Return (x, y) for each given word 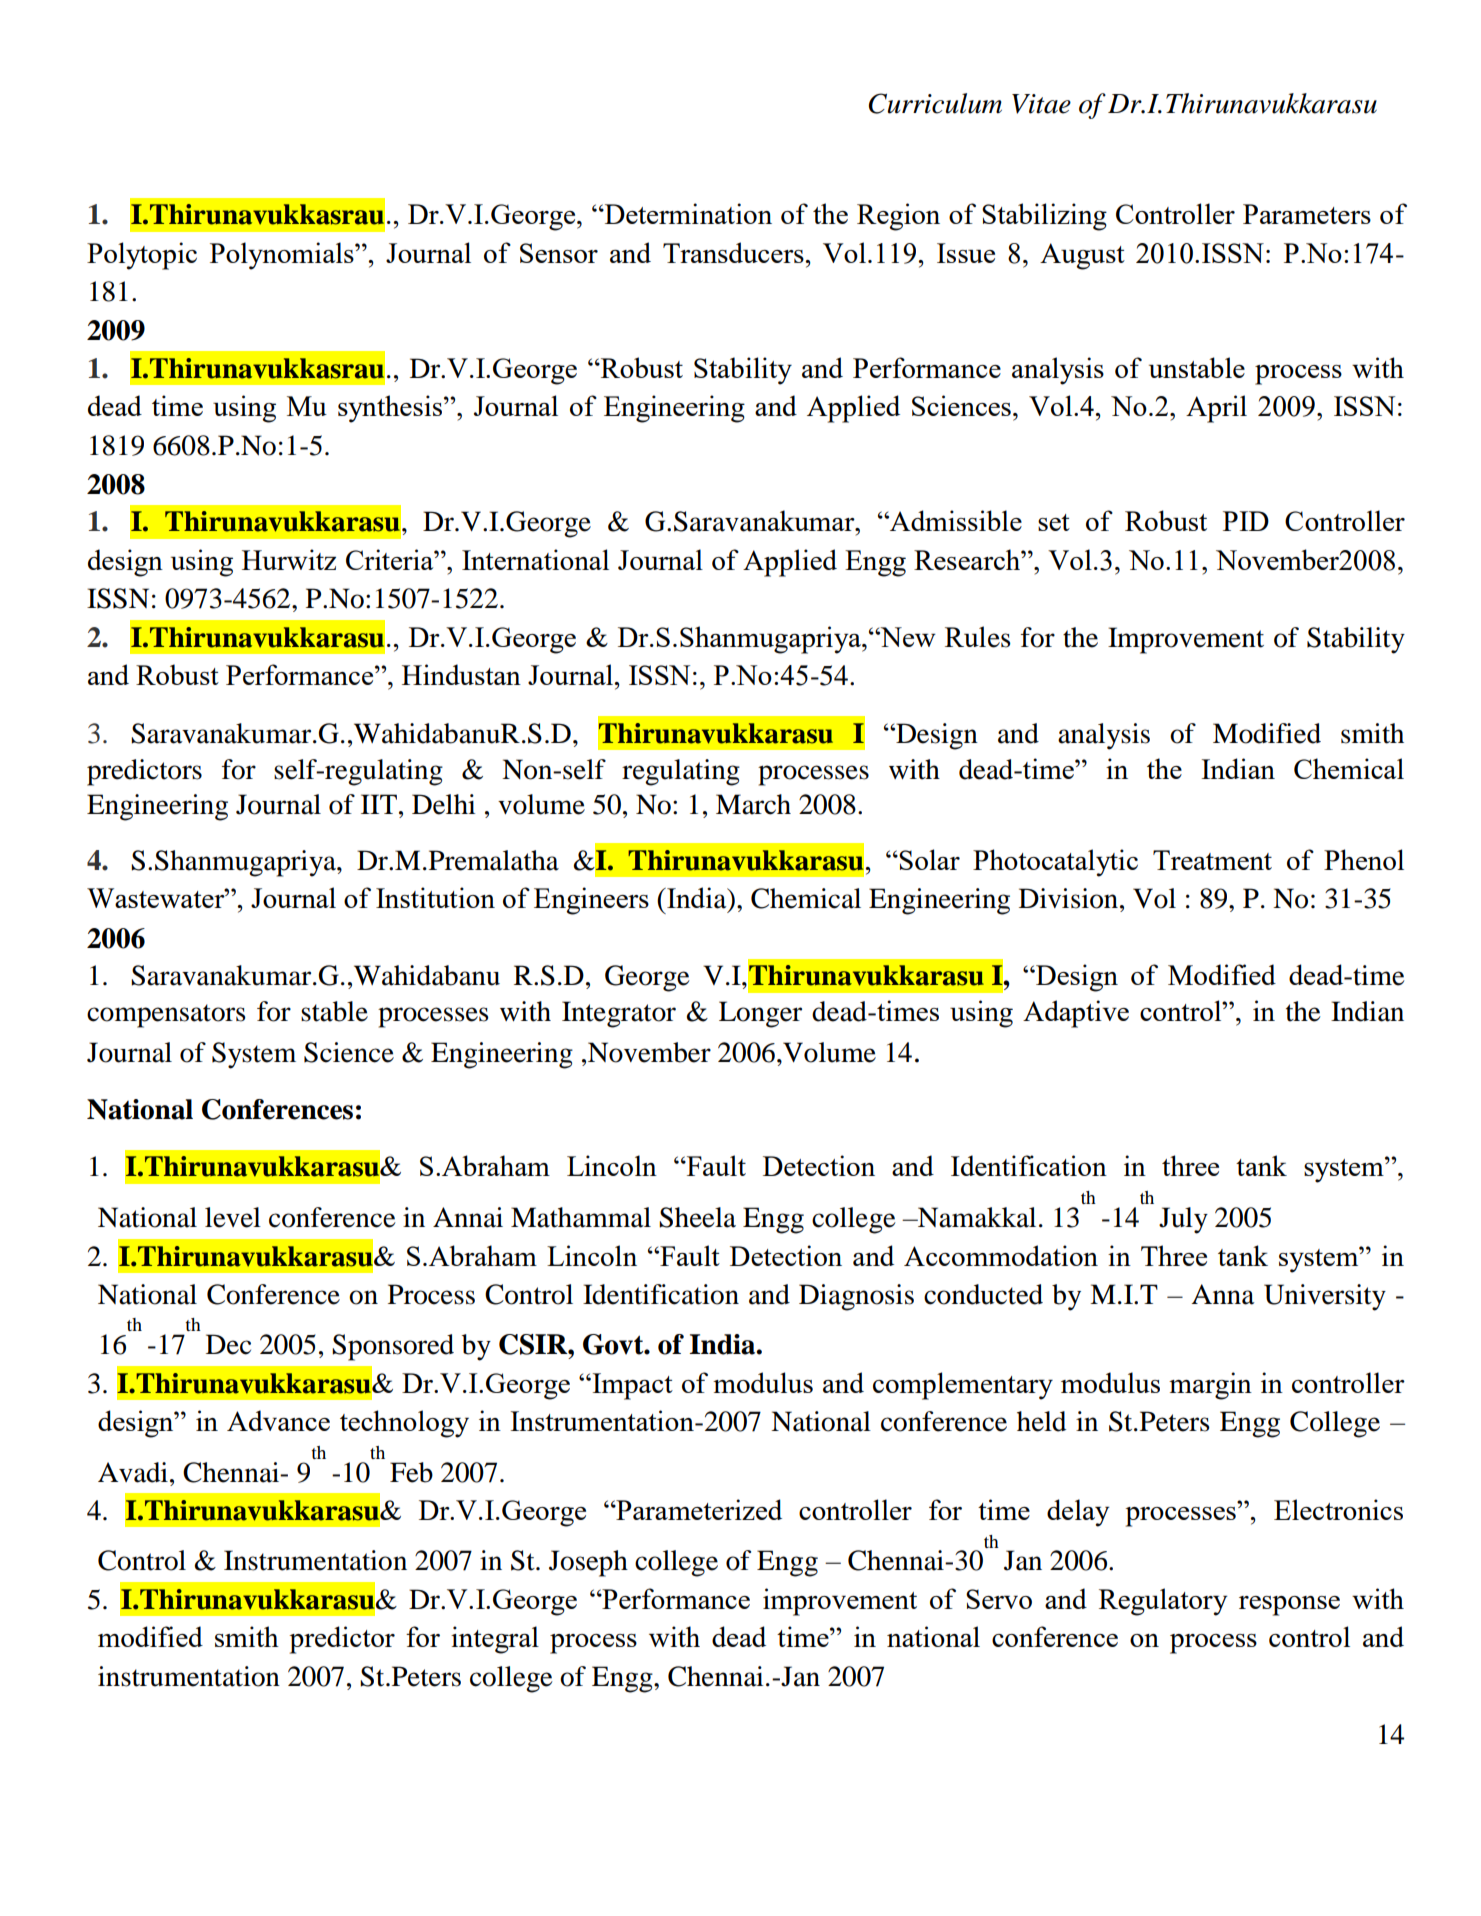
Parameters (1307, 214)
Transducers (734, 252)
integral (495, 1640)
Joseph (588, 1563)
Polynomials (283, 256)
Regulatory (1163, 1602)
